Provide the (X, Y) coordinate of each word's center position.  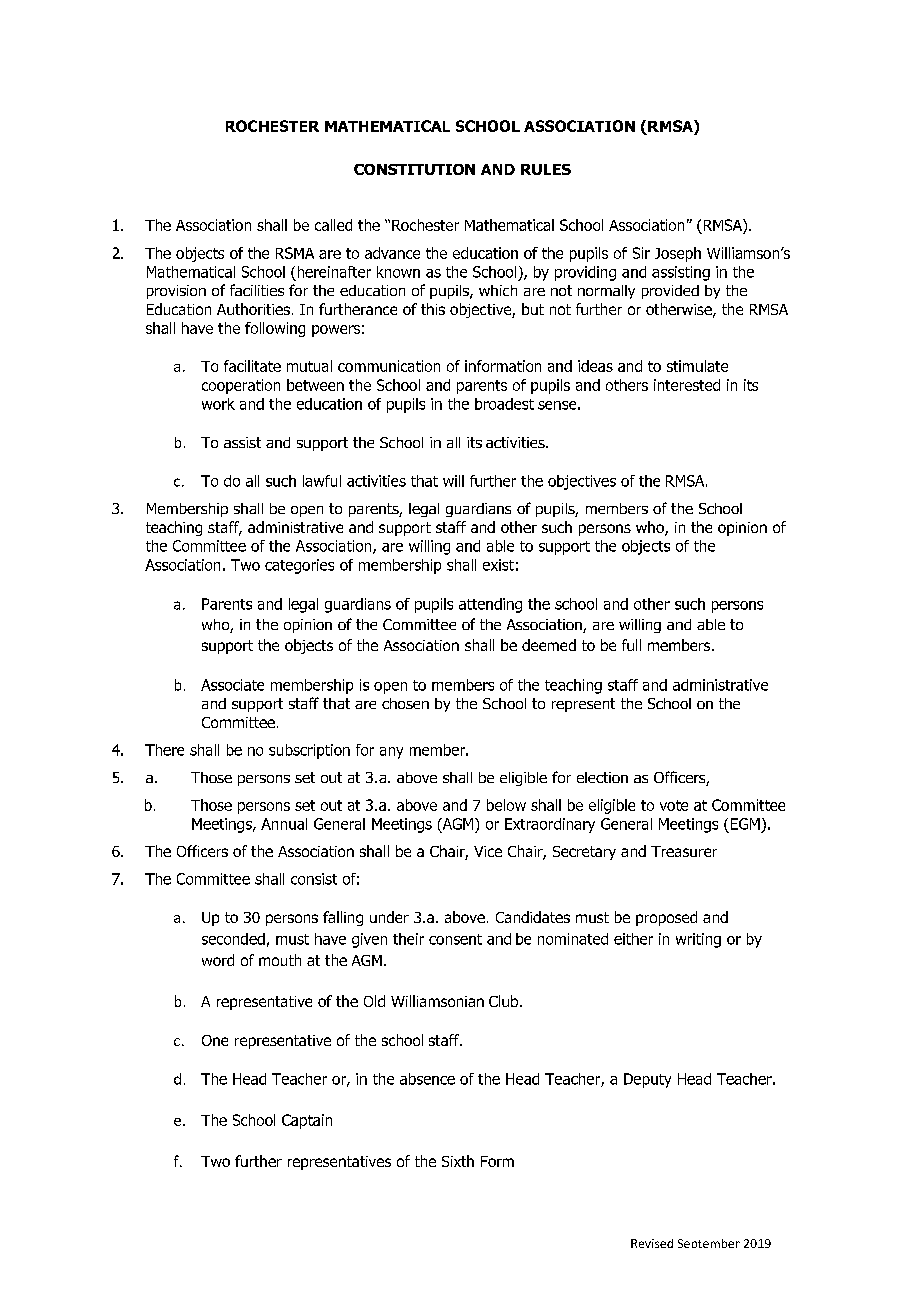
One (215, 1040)
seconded (233, 939)
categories (299, 566)
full (631, 645)
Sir (641, 253)
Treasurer (684, 851)
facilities (257, 290)
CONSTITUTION (414, 169)
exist (498, 565)
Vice (488, 851)
